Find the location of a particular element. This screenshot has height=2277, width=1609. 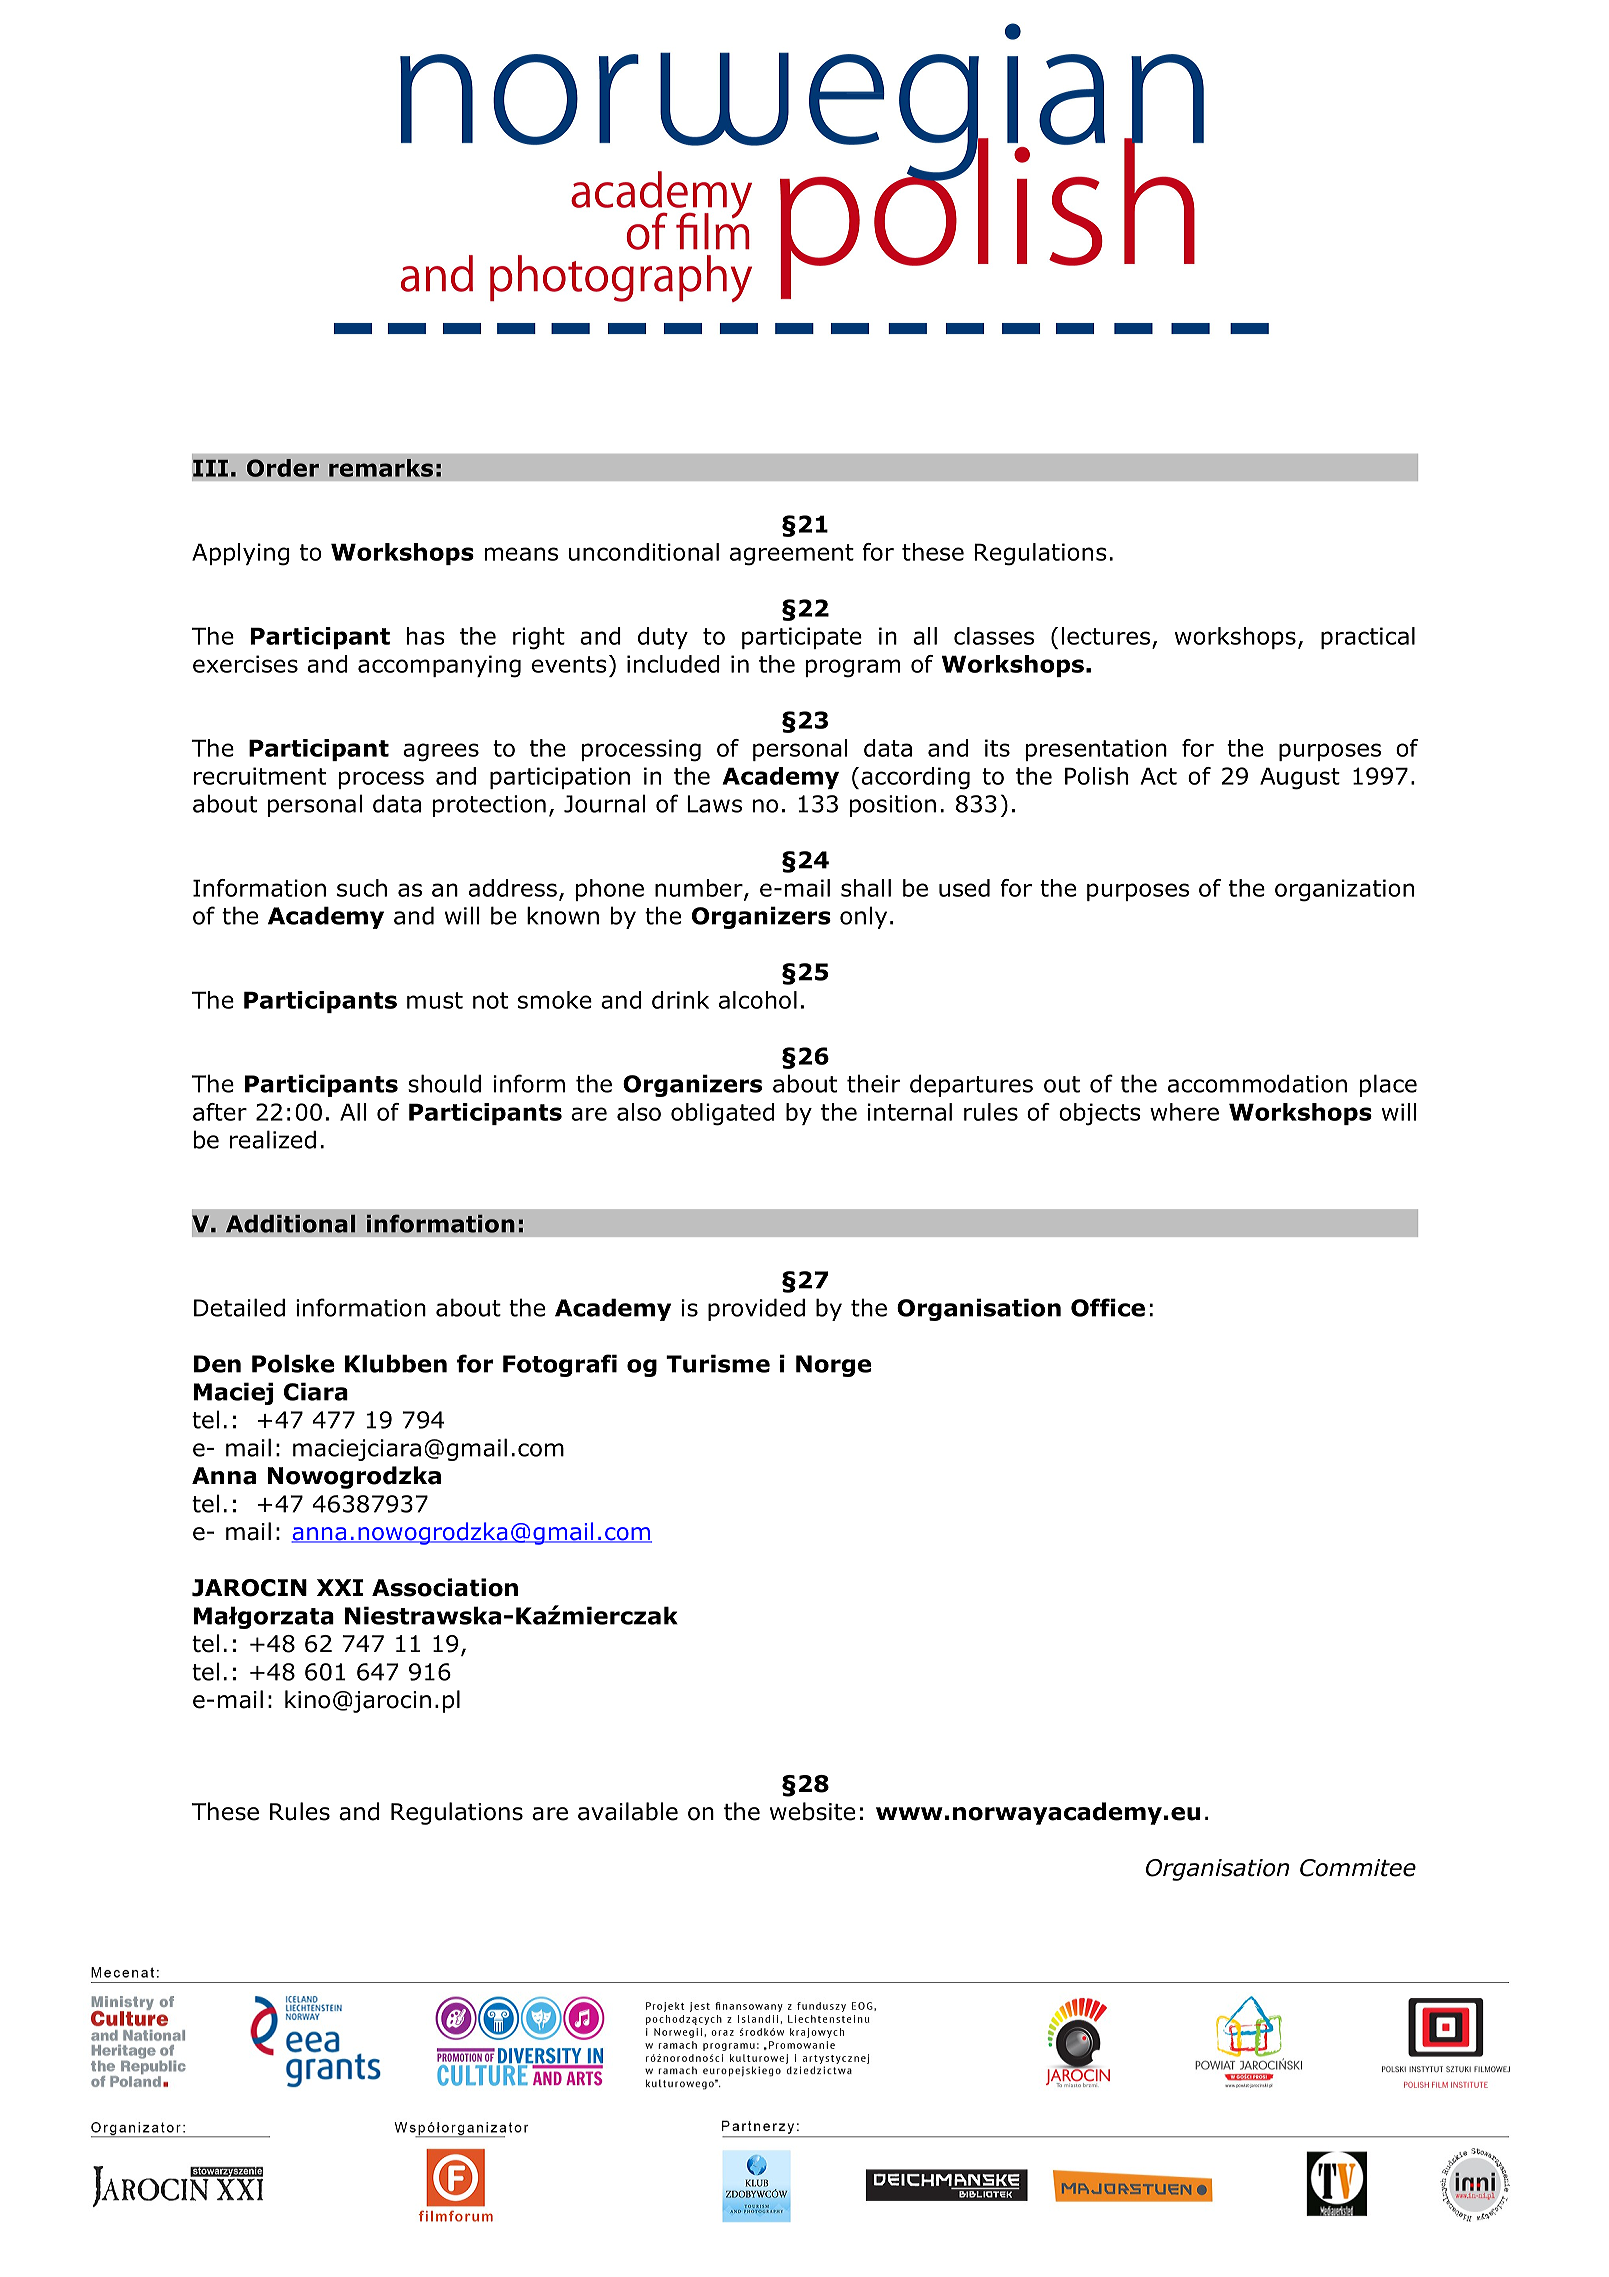

where is located at coordinates (1184, 1112).
